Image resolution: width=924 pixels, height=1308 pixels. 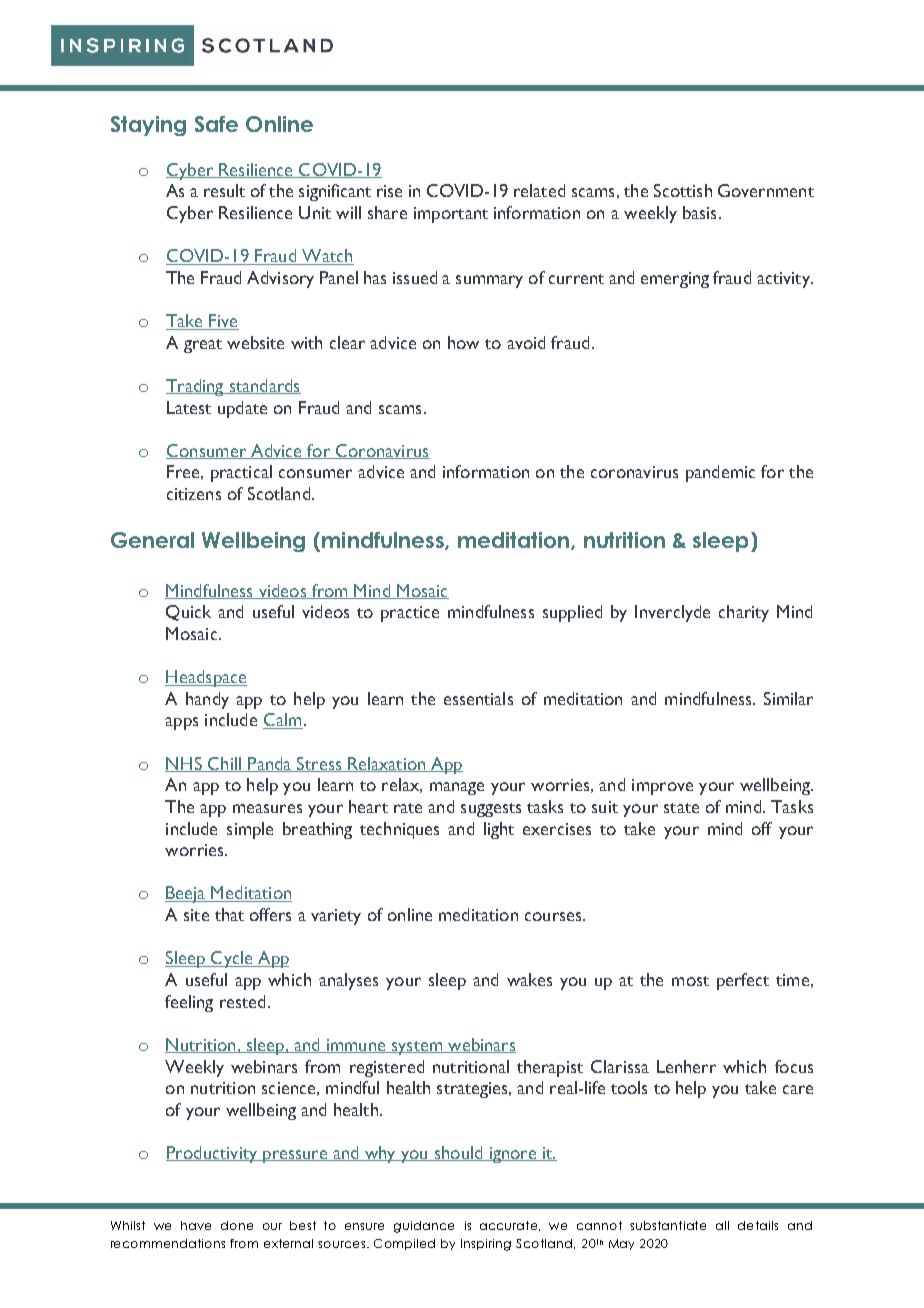 I want to click on Safe, so click(x=216, y=124).
